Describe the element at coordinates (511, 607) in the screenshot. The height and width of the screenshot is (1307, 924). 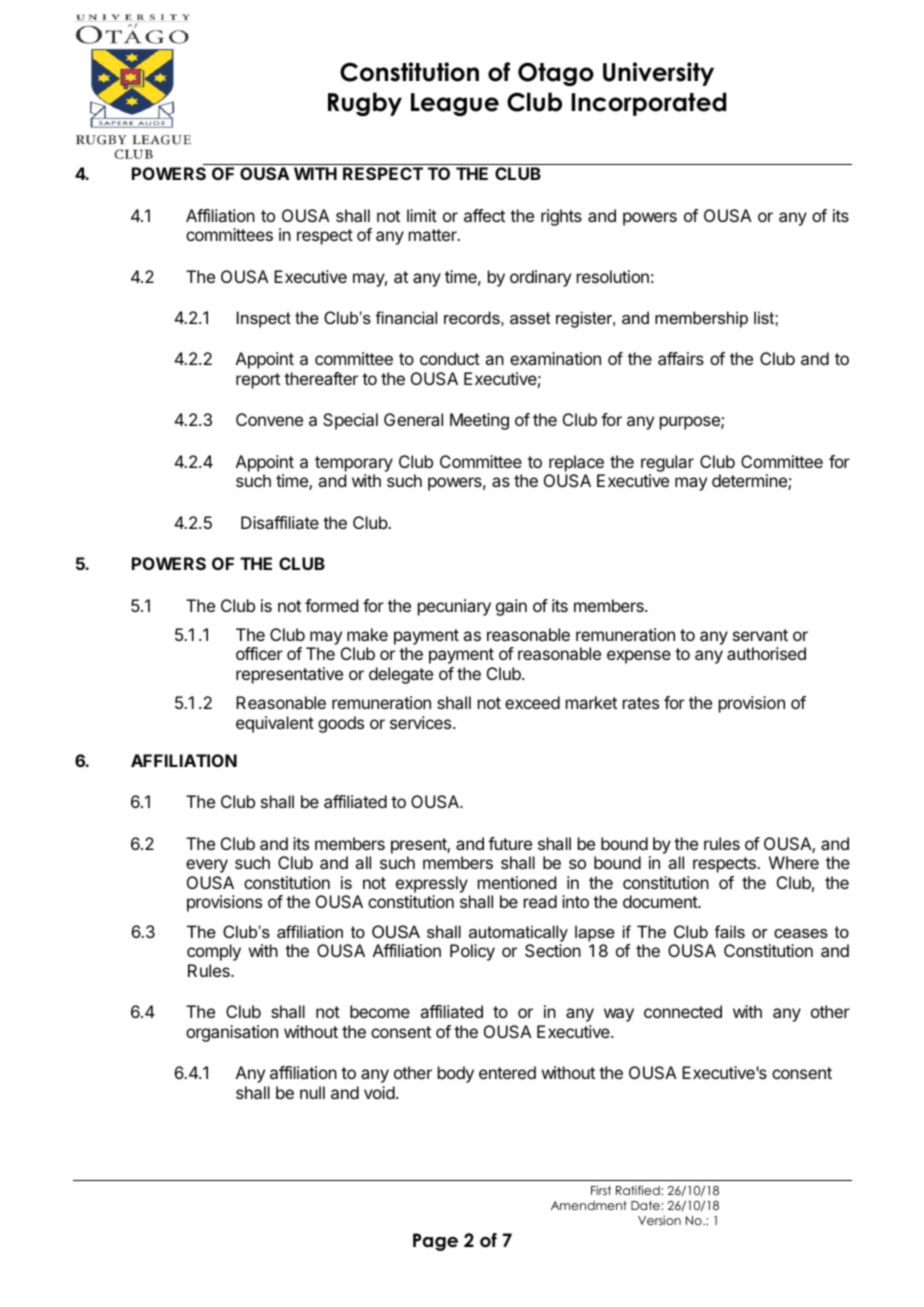
I see `gain` at that location.
